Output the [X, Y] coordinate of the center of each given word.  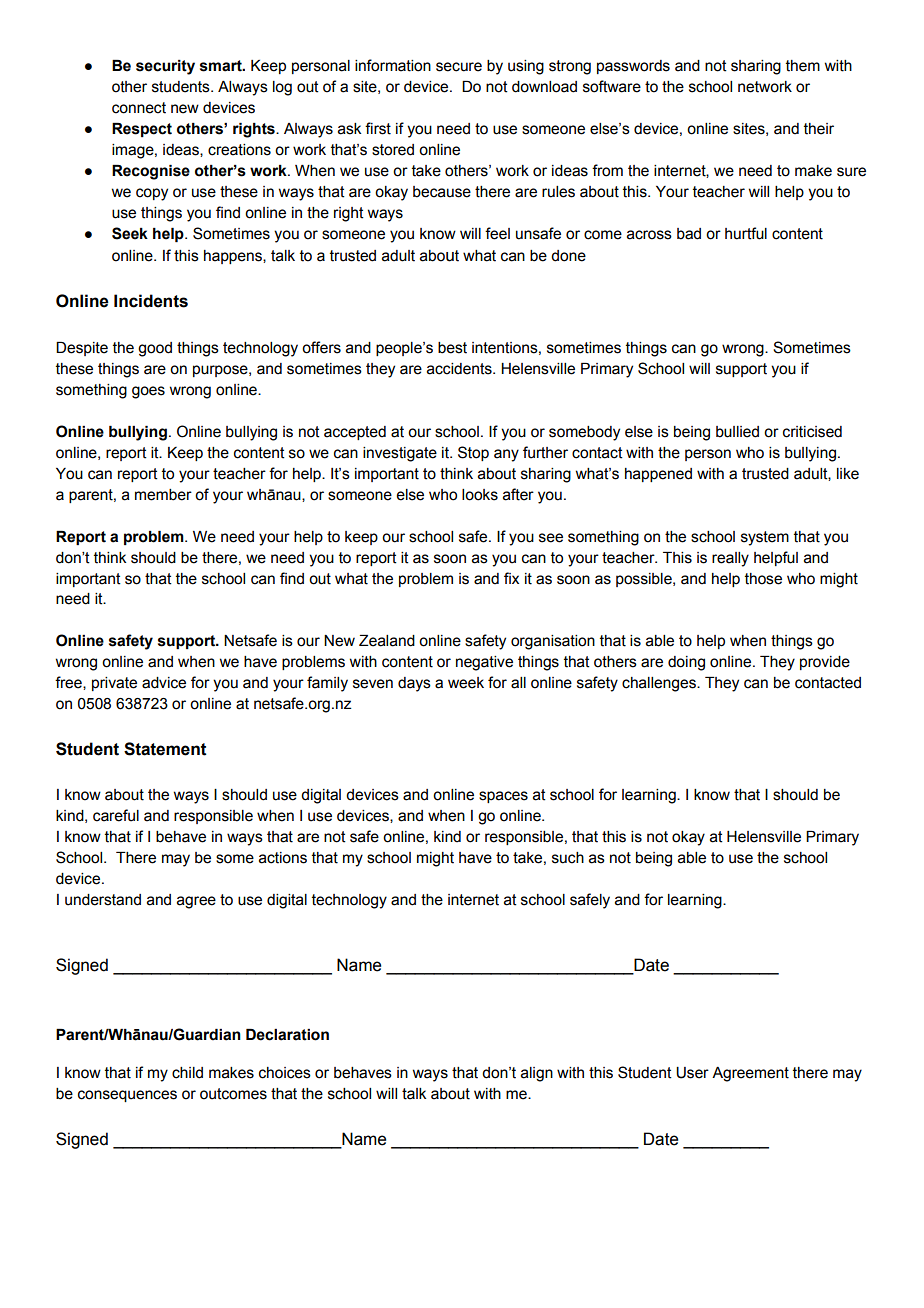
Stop [473, 453]
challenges [660, 684]
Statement [165, 749]
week [466, 683]
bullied [737, 432]
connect [139, 108]
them [803, 66]
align [537, 1074]
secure [459, 67]
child [187, 1073]
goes [148, 392]
